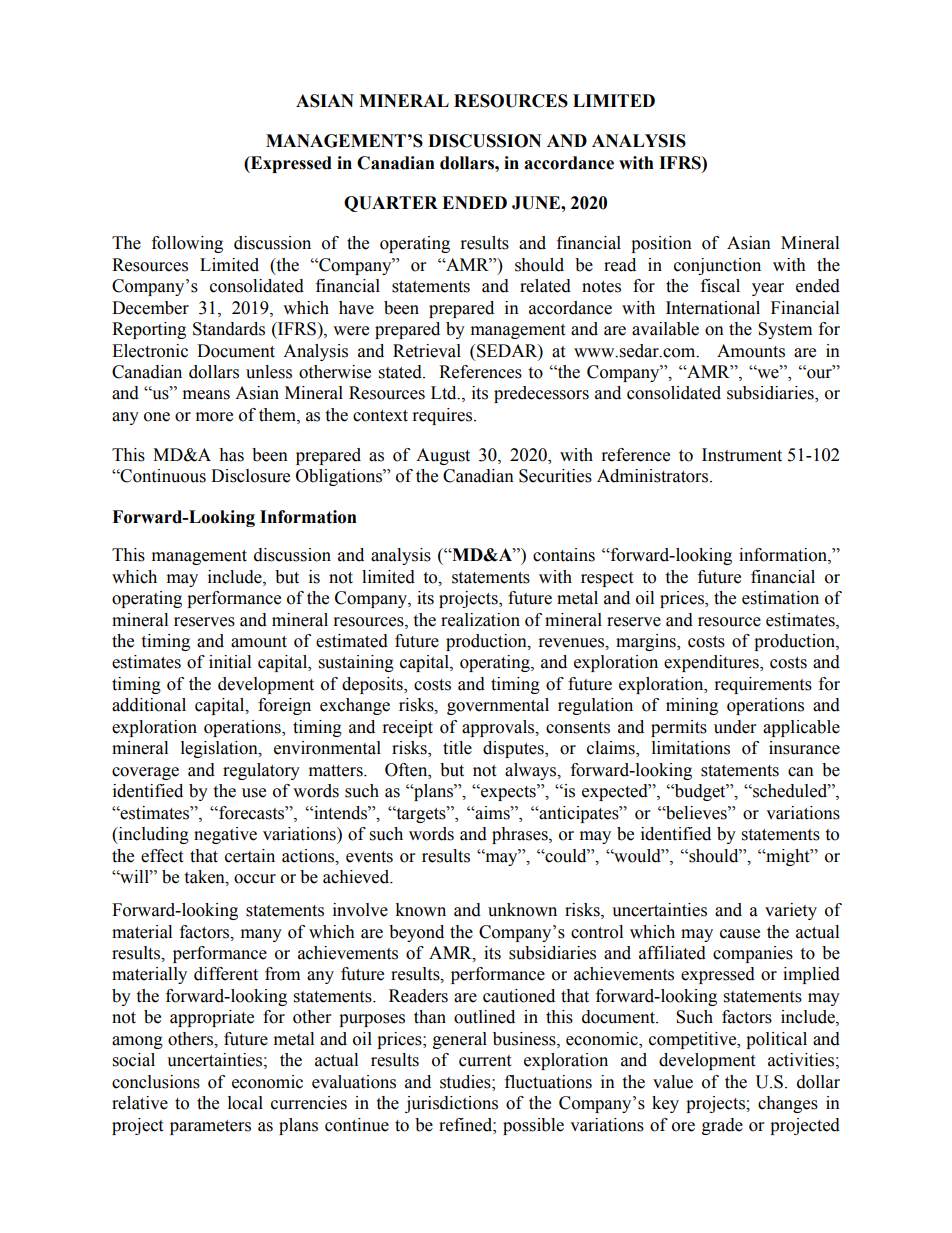 The width and height of the screenshot is (952, 1233). I want to click on negative, so click(225, 835).
